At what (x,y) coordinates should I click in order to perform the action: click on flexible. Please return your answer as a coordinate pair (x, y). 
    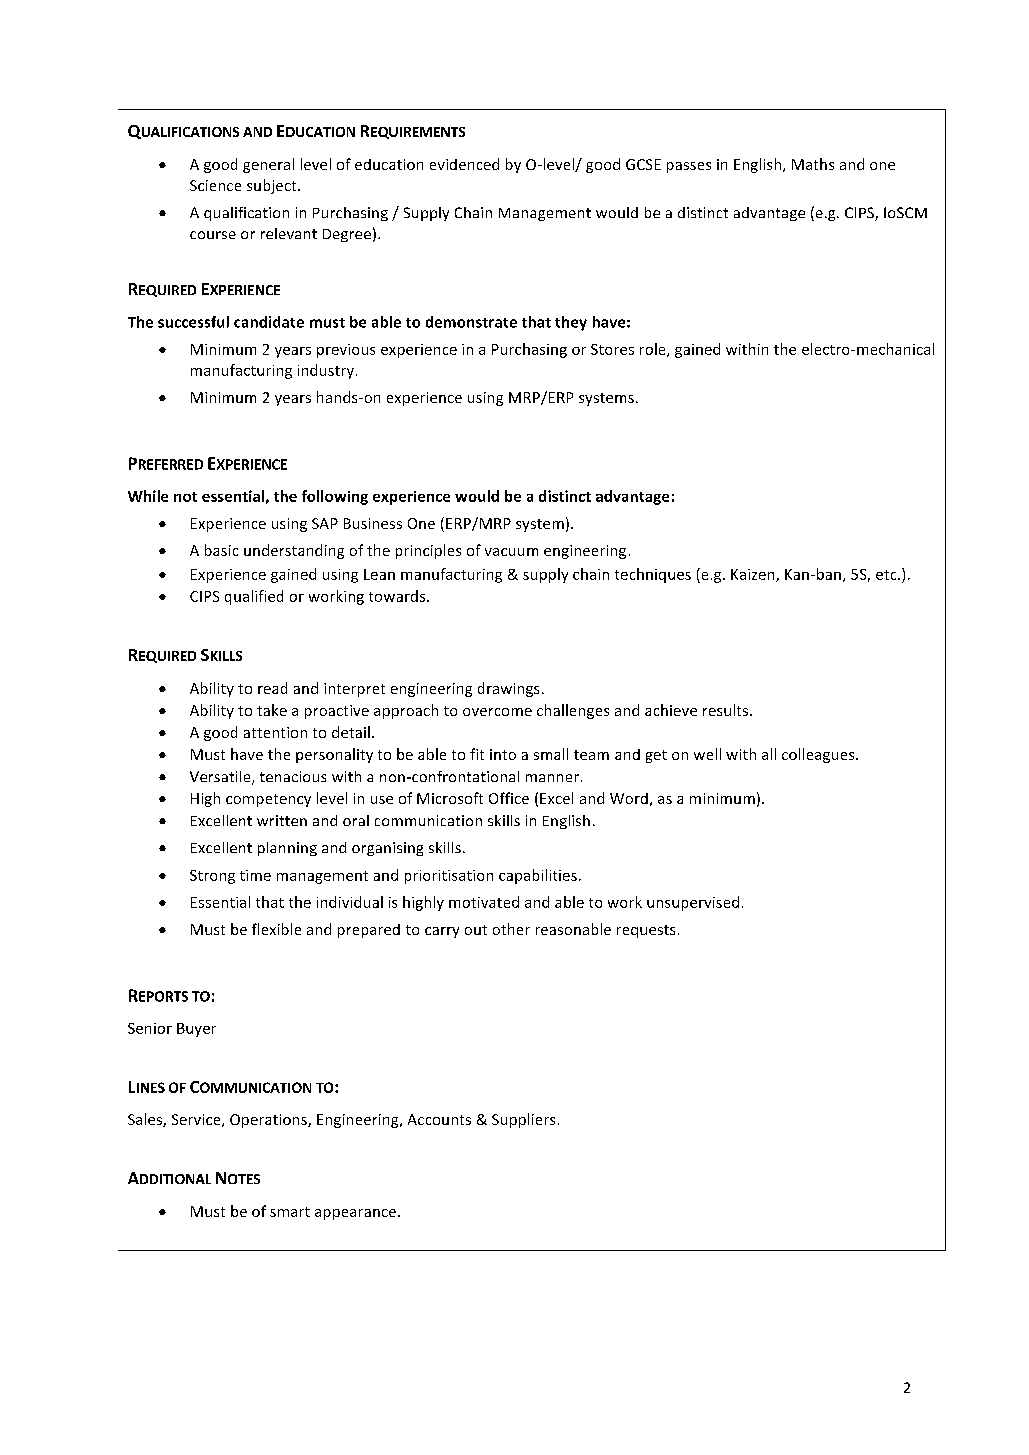
    Looking at the image, I should click on (276, 929).
